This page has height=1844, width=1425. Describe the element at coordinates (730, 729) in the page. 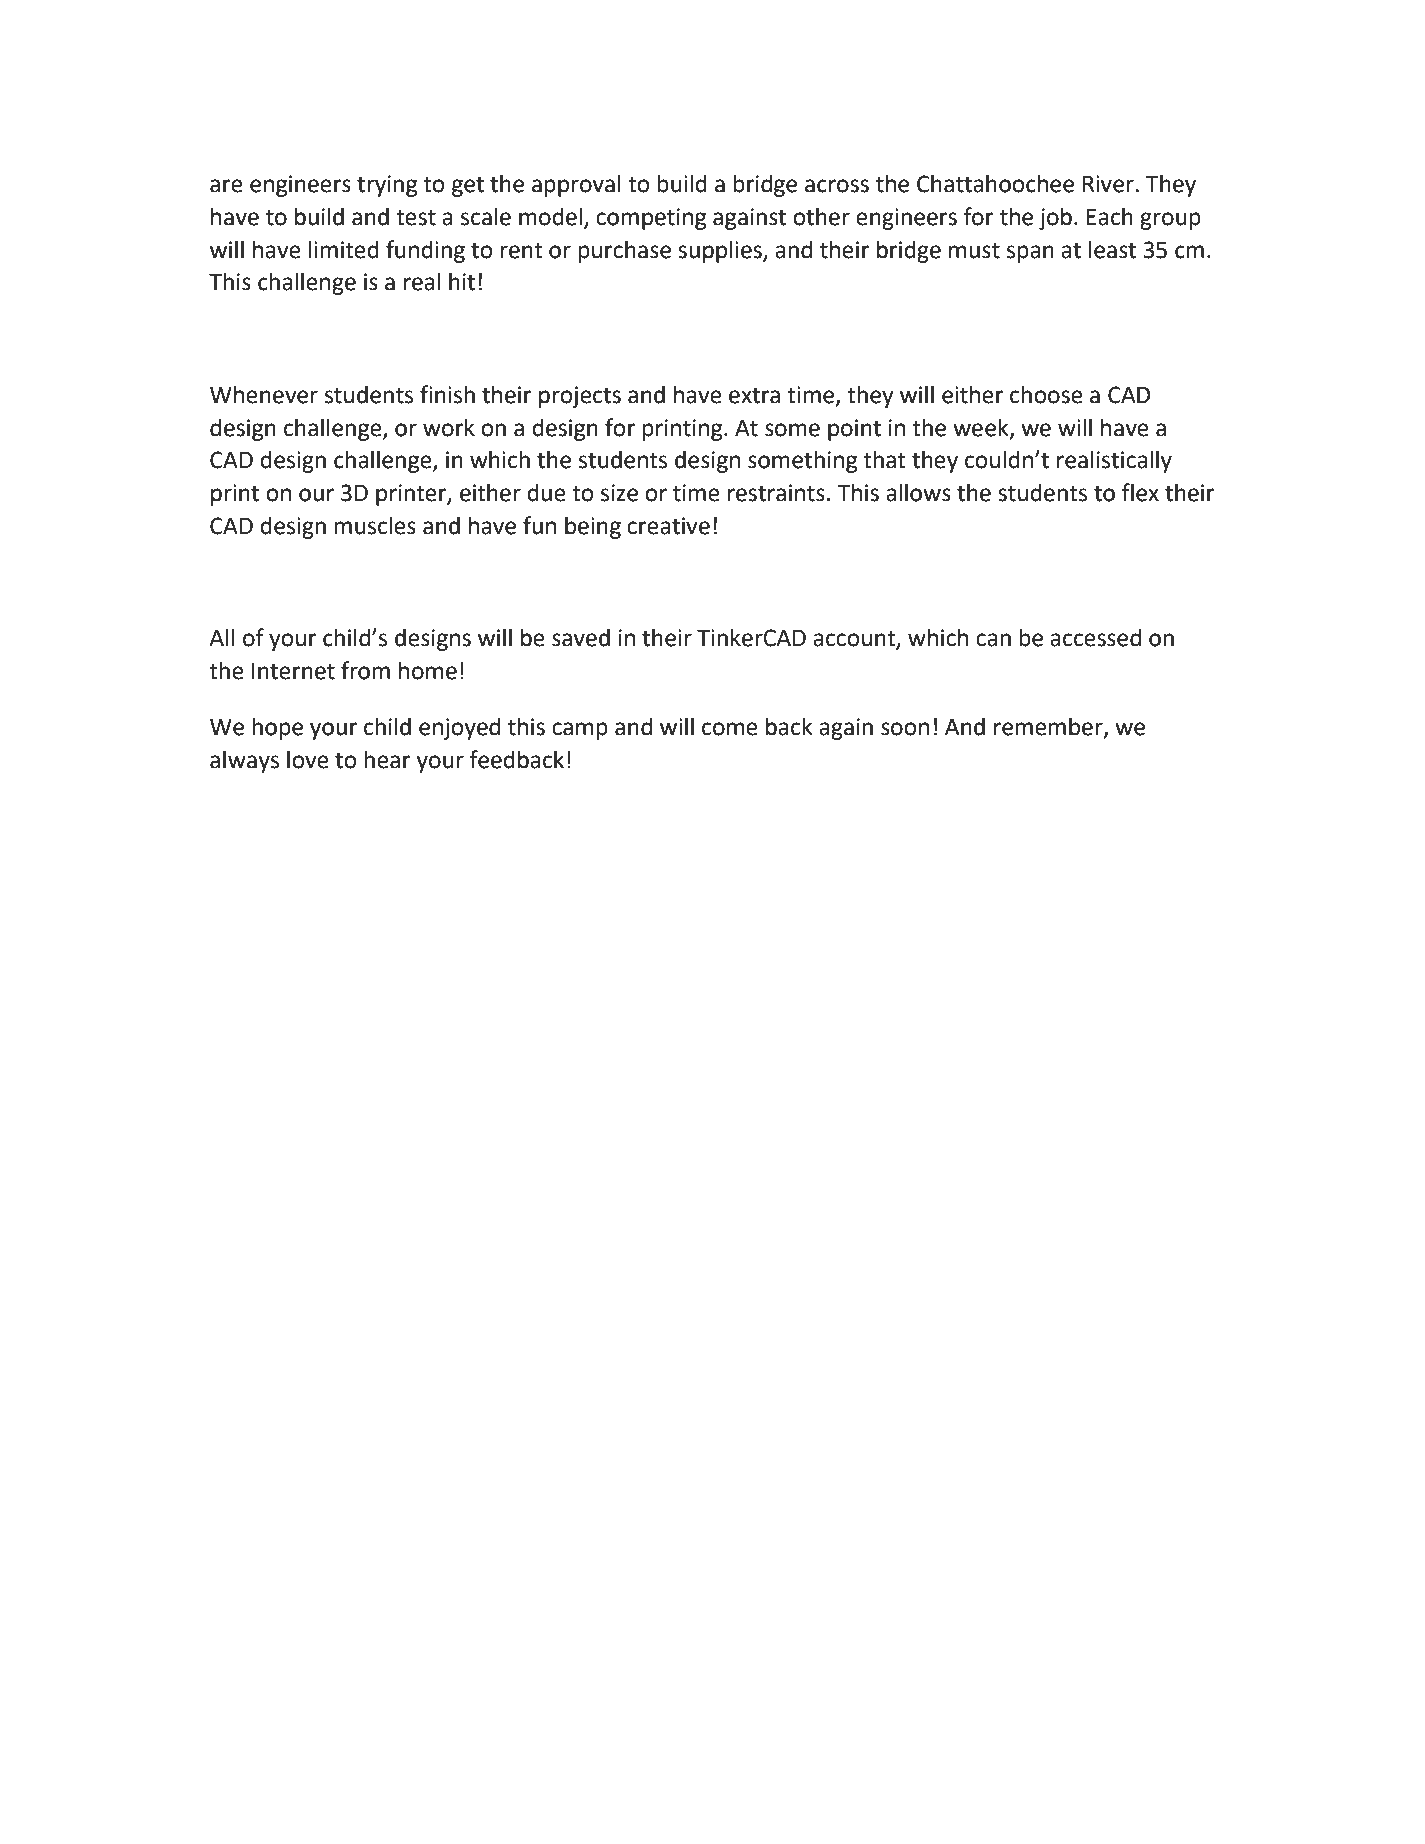

I see `come` at that location.
